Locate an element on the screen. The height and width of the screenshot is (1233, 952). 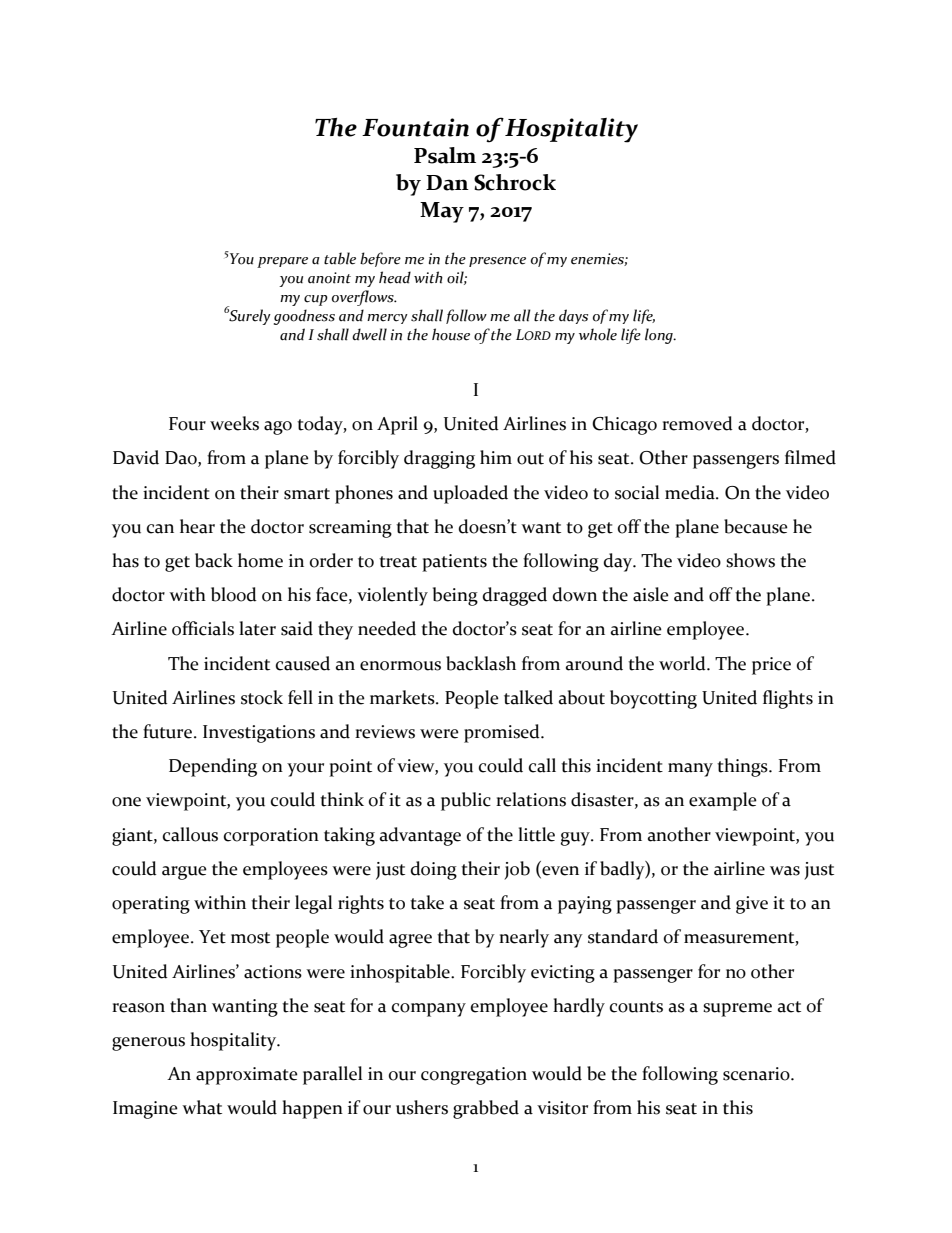
things is located at coordinates (743, 767).
